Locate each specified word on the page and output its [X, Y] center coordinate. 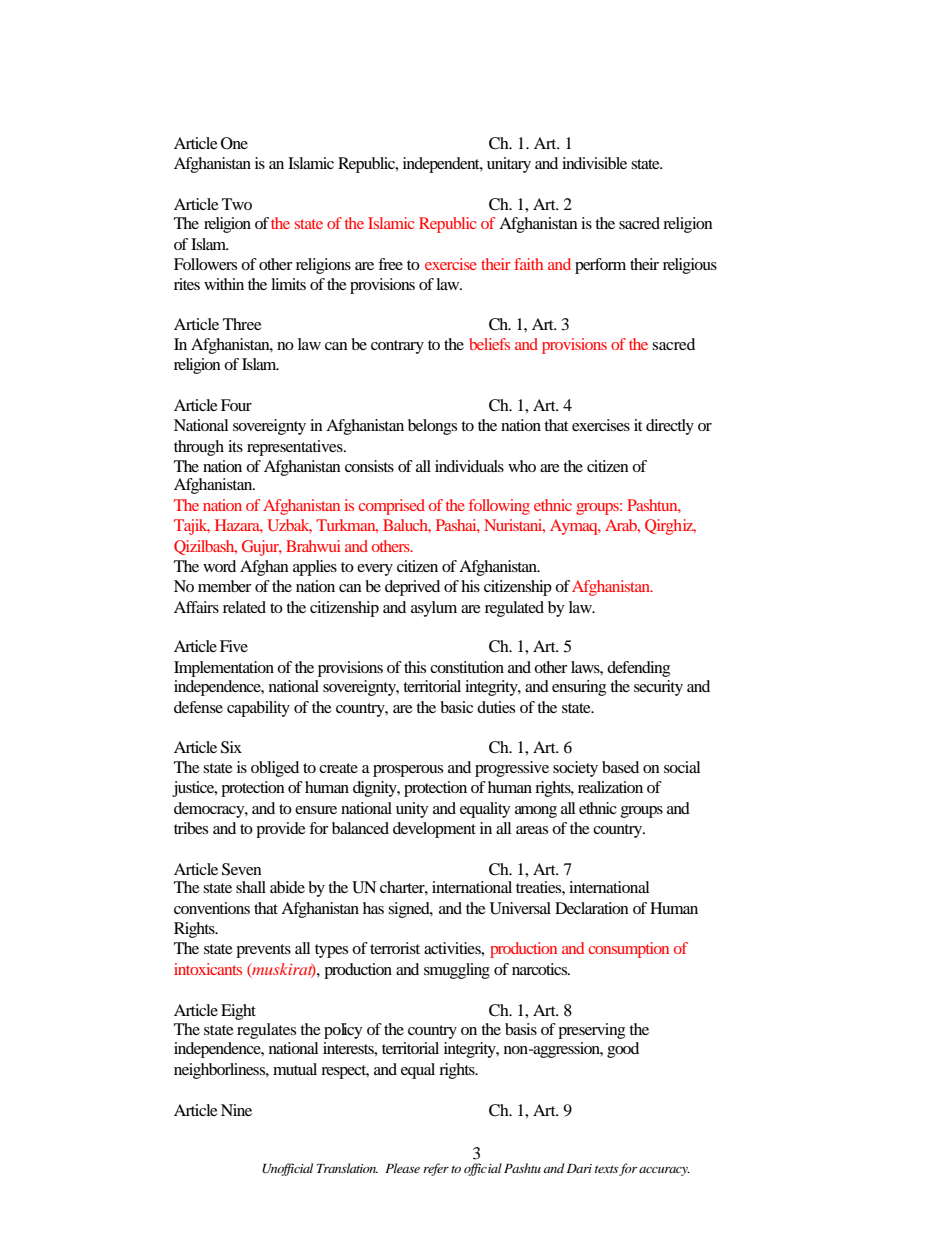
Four [236, 405]
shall [251, 887]
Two [237, 204]
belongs [432, 427]
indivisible [594, 163]
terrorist [395, 948]
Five [234, 646]
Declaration [592, 908]
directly [670, 427]
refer [436, 1169]
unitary [509, 165]
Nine [236, 1110]
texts [606, 1169]
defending [638, 669]
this [415, 667]
